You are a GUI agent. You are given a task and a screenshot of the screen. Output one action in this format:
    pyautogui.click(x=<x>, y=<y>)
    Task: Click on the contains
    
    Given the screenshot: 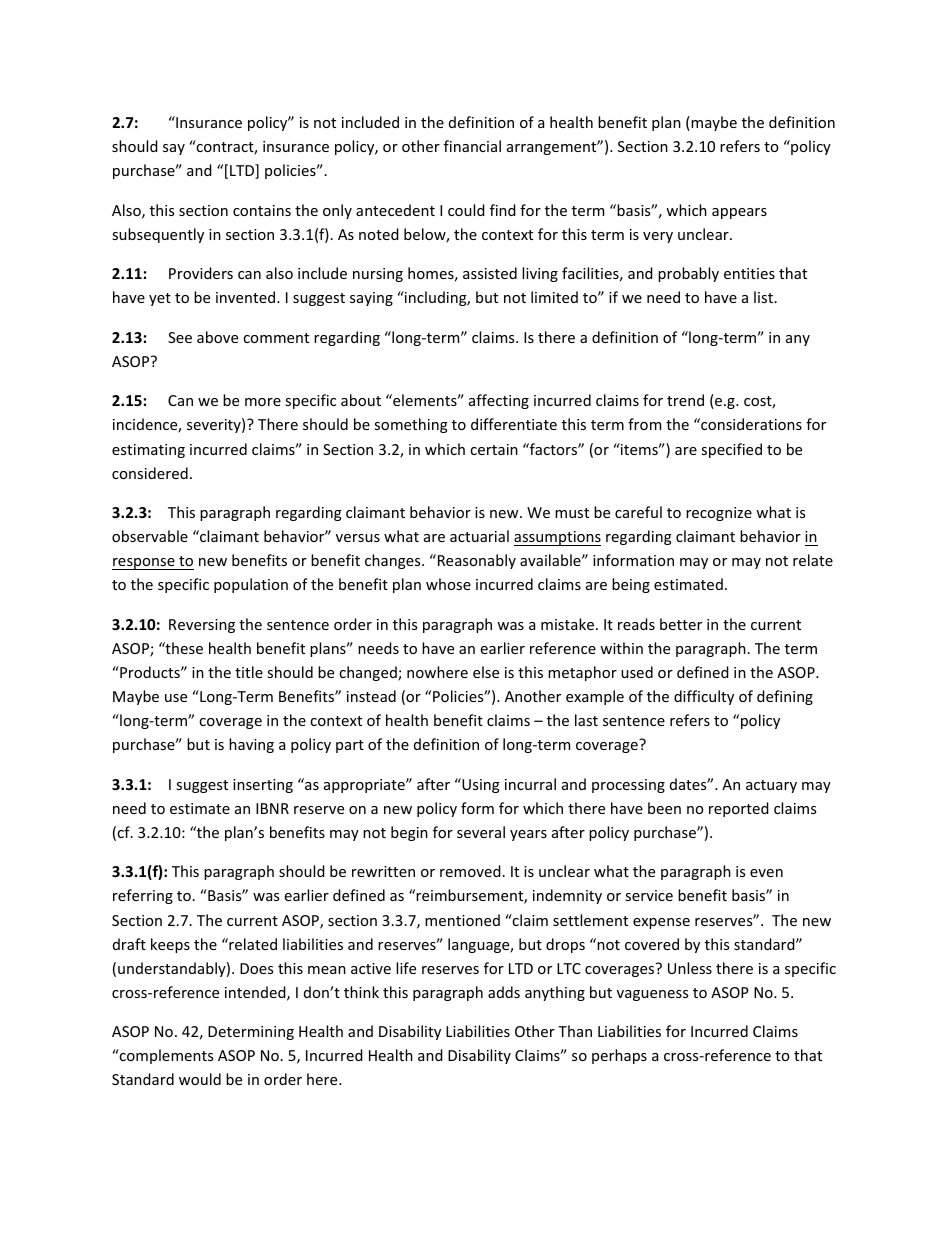 What is the action you would take?
    pyautogui.click(x=262, y=210)
